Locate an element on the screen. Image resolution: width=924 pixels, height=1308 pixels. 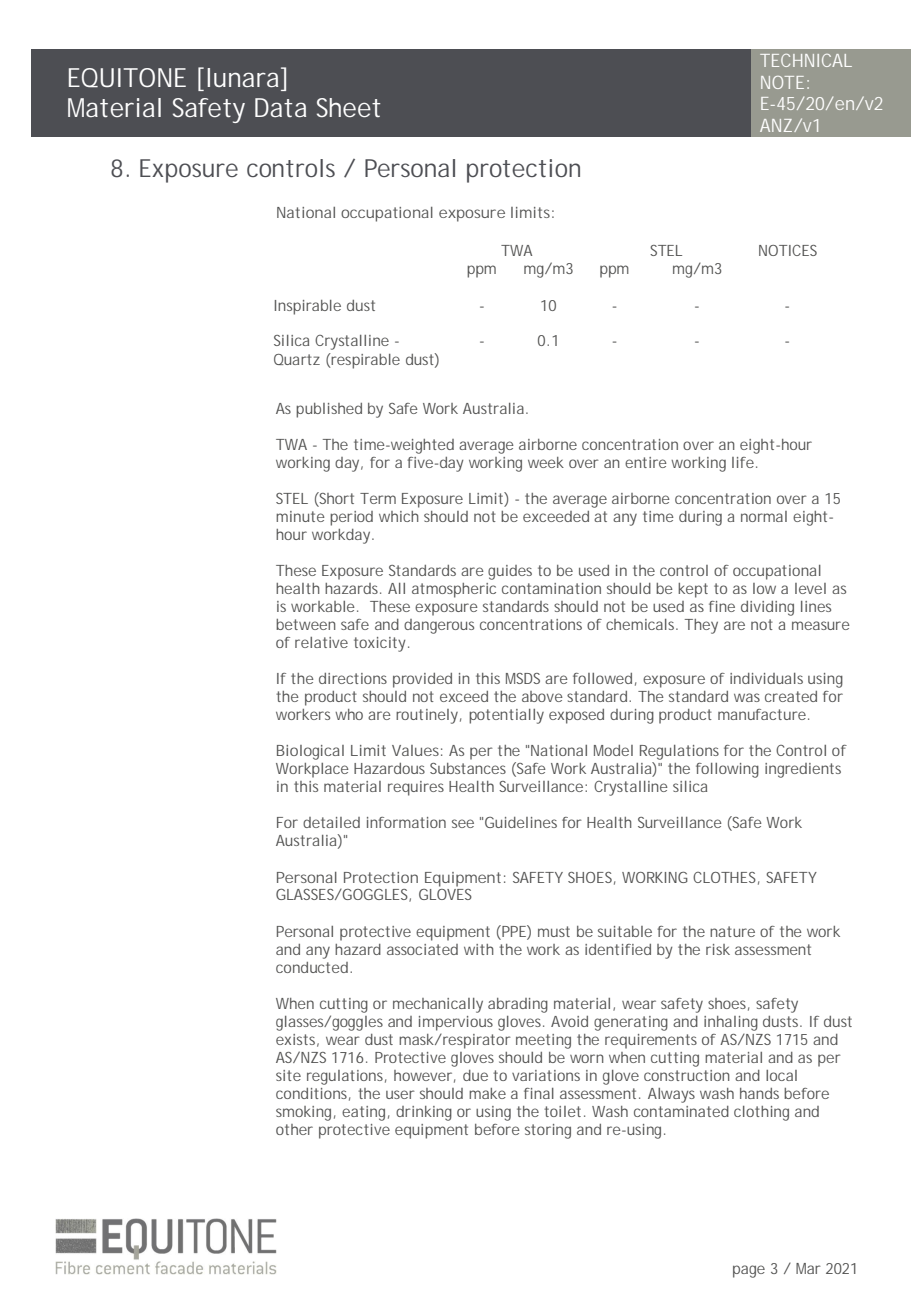
TECHNICAL is located at coordinates (806, 60).
